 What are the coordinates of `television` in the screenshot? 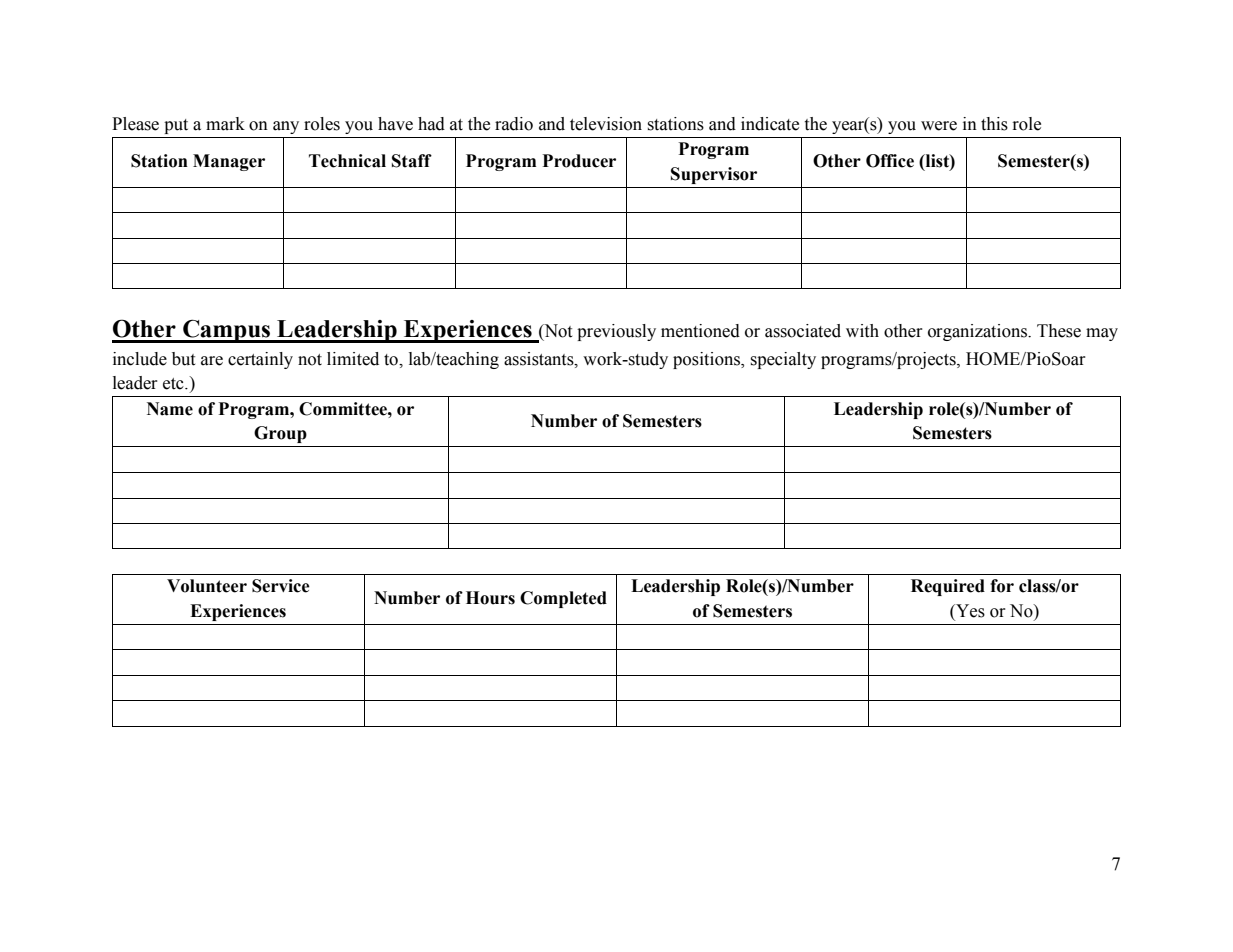 It's located at (606, 124).
